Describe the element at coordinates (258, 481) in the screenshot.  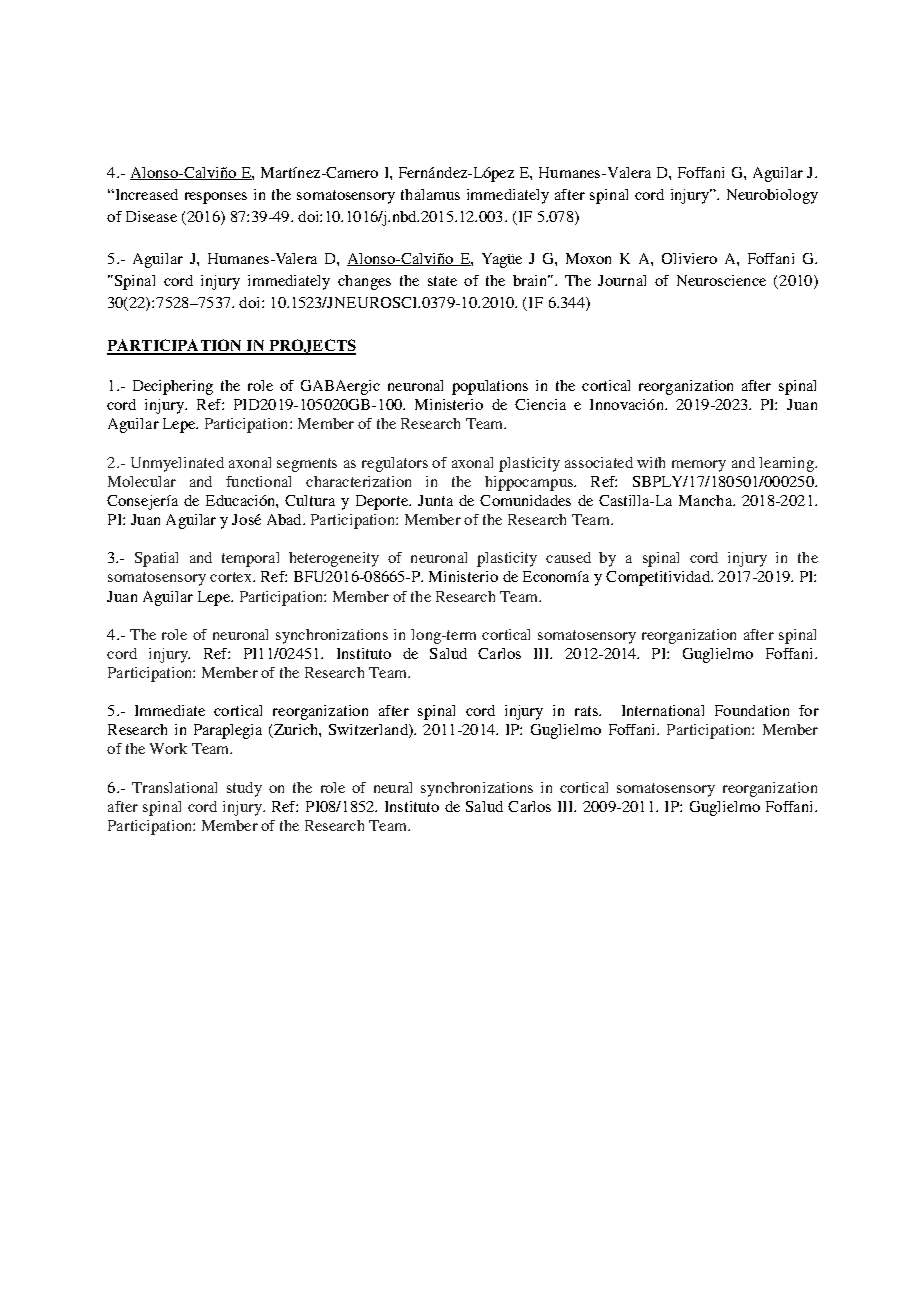
I see `functional` at that location.
